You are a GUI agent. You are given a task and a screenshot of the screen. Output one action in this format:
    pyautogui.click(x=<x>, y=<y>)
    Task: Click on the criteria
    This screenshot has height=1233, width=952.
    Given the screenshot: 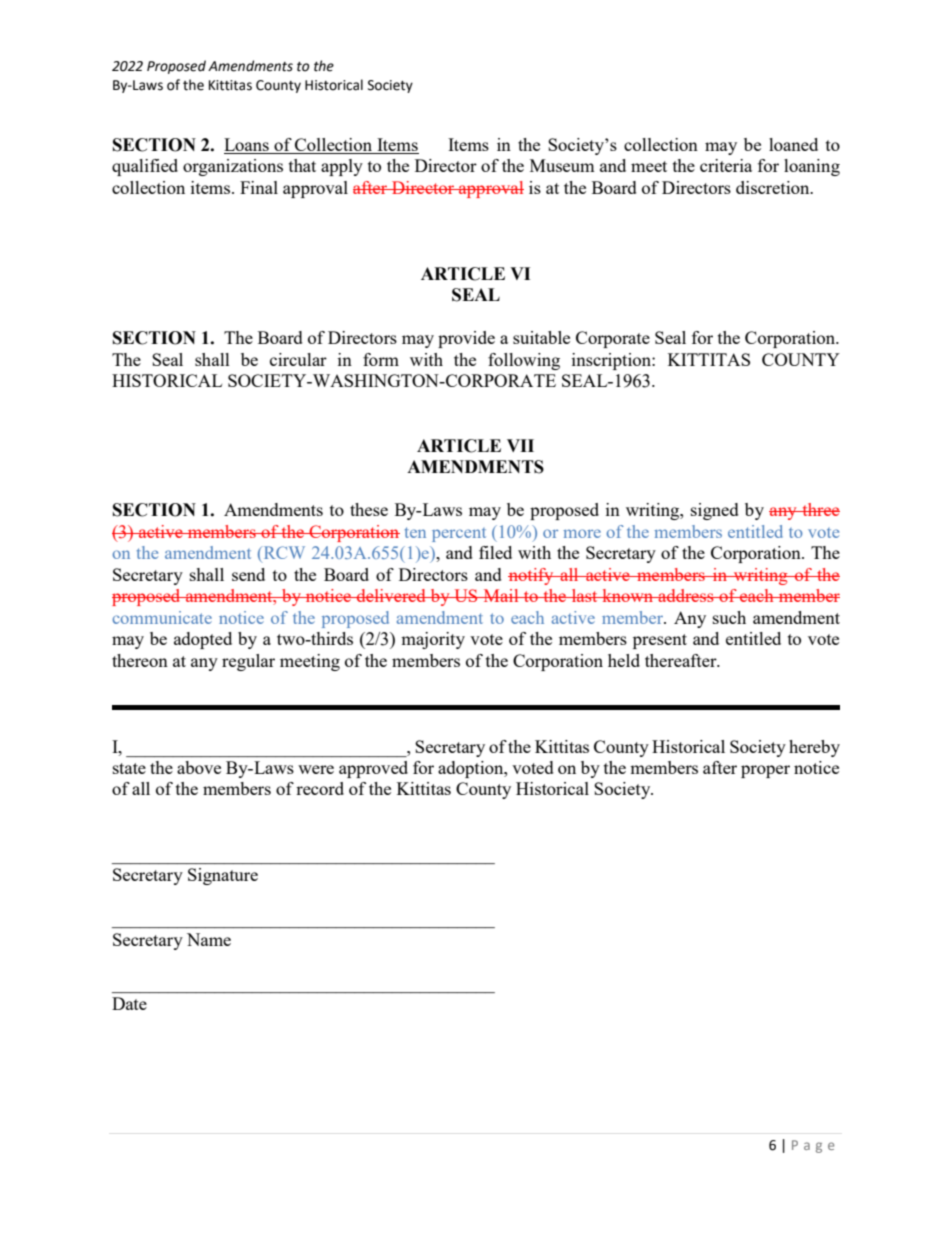 What is the action you would take?
    pyautogui.click(x=726, y=165)
